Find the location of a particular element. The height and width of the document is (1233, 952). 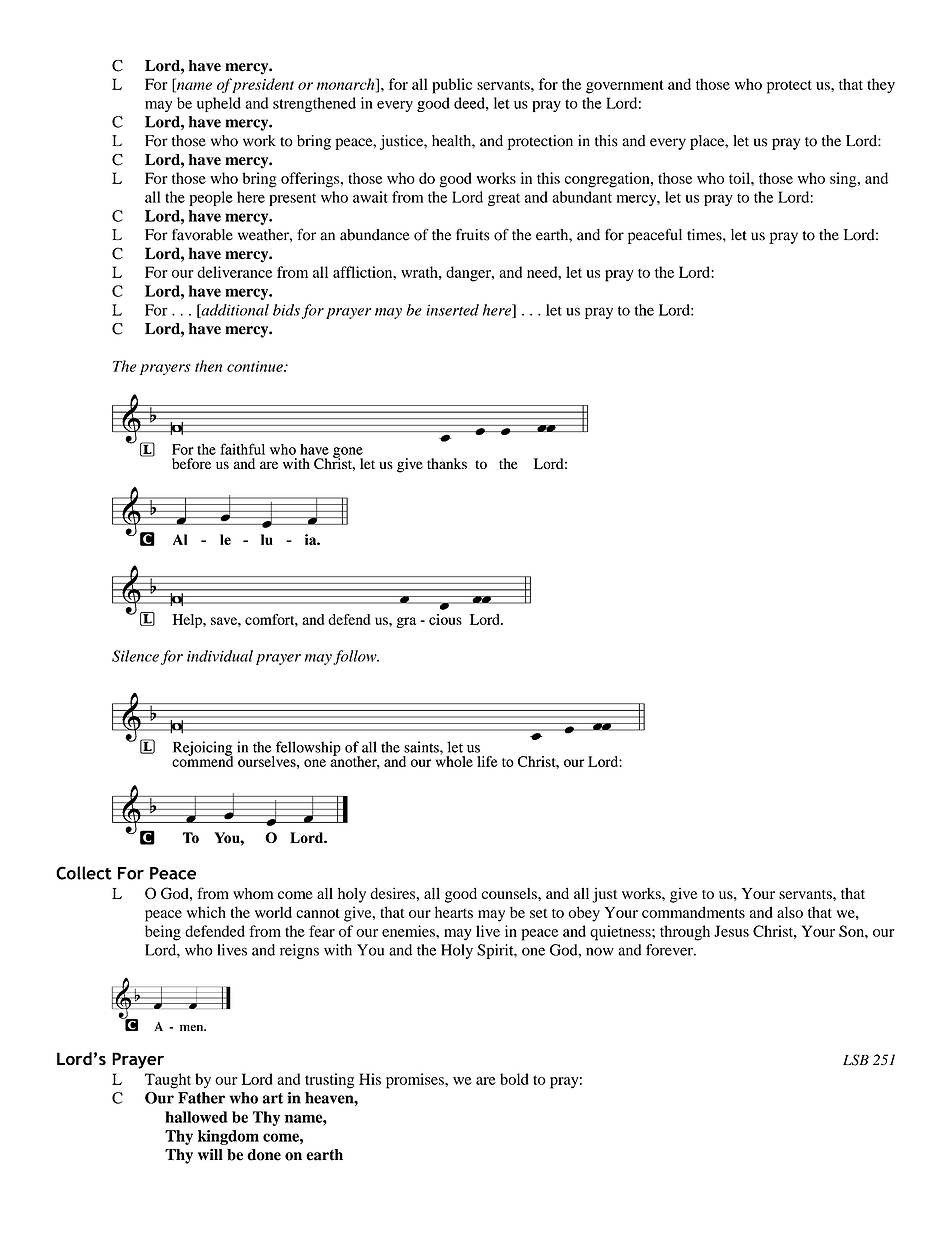

they is located at coordinates (881, 86).
